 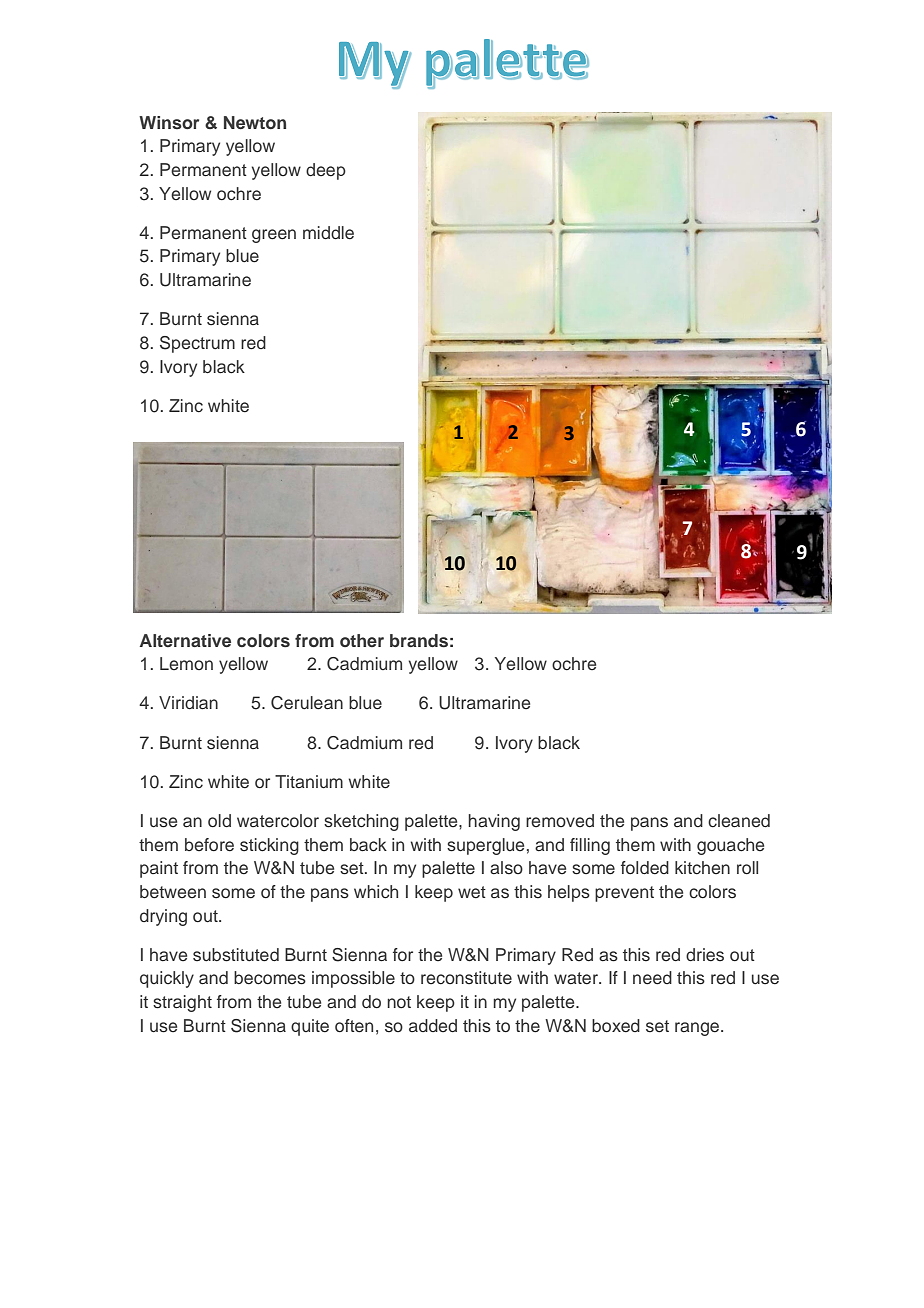 What do you see at coordinates (255, 122) in the page?
I see `Newton` at bounding box center [255, 122].
